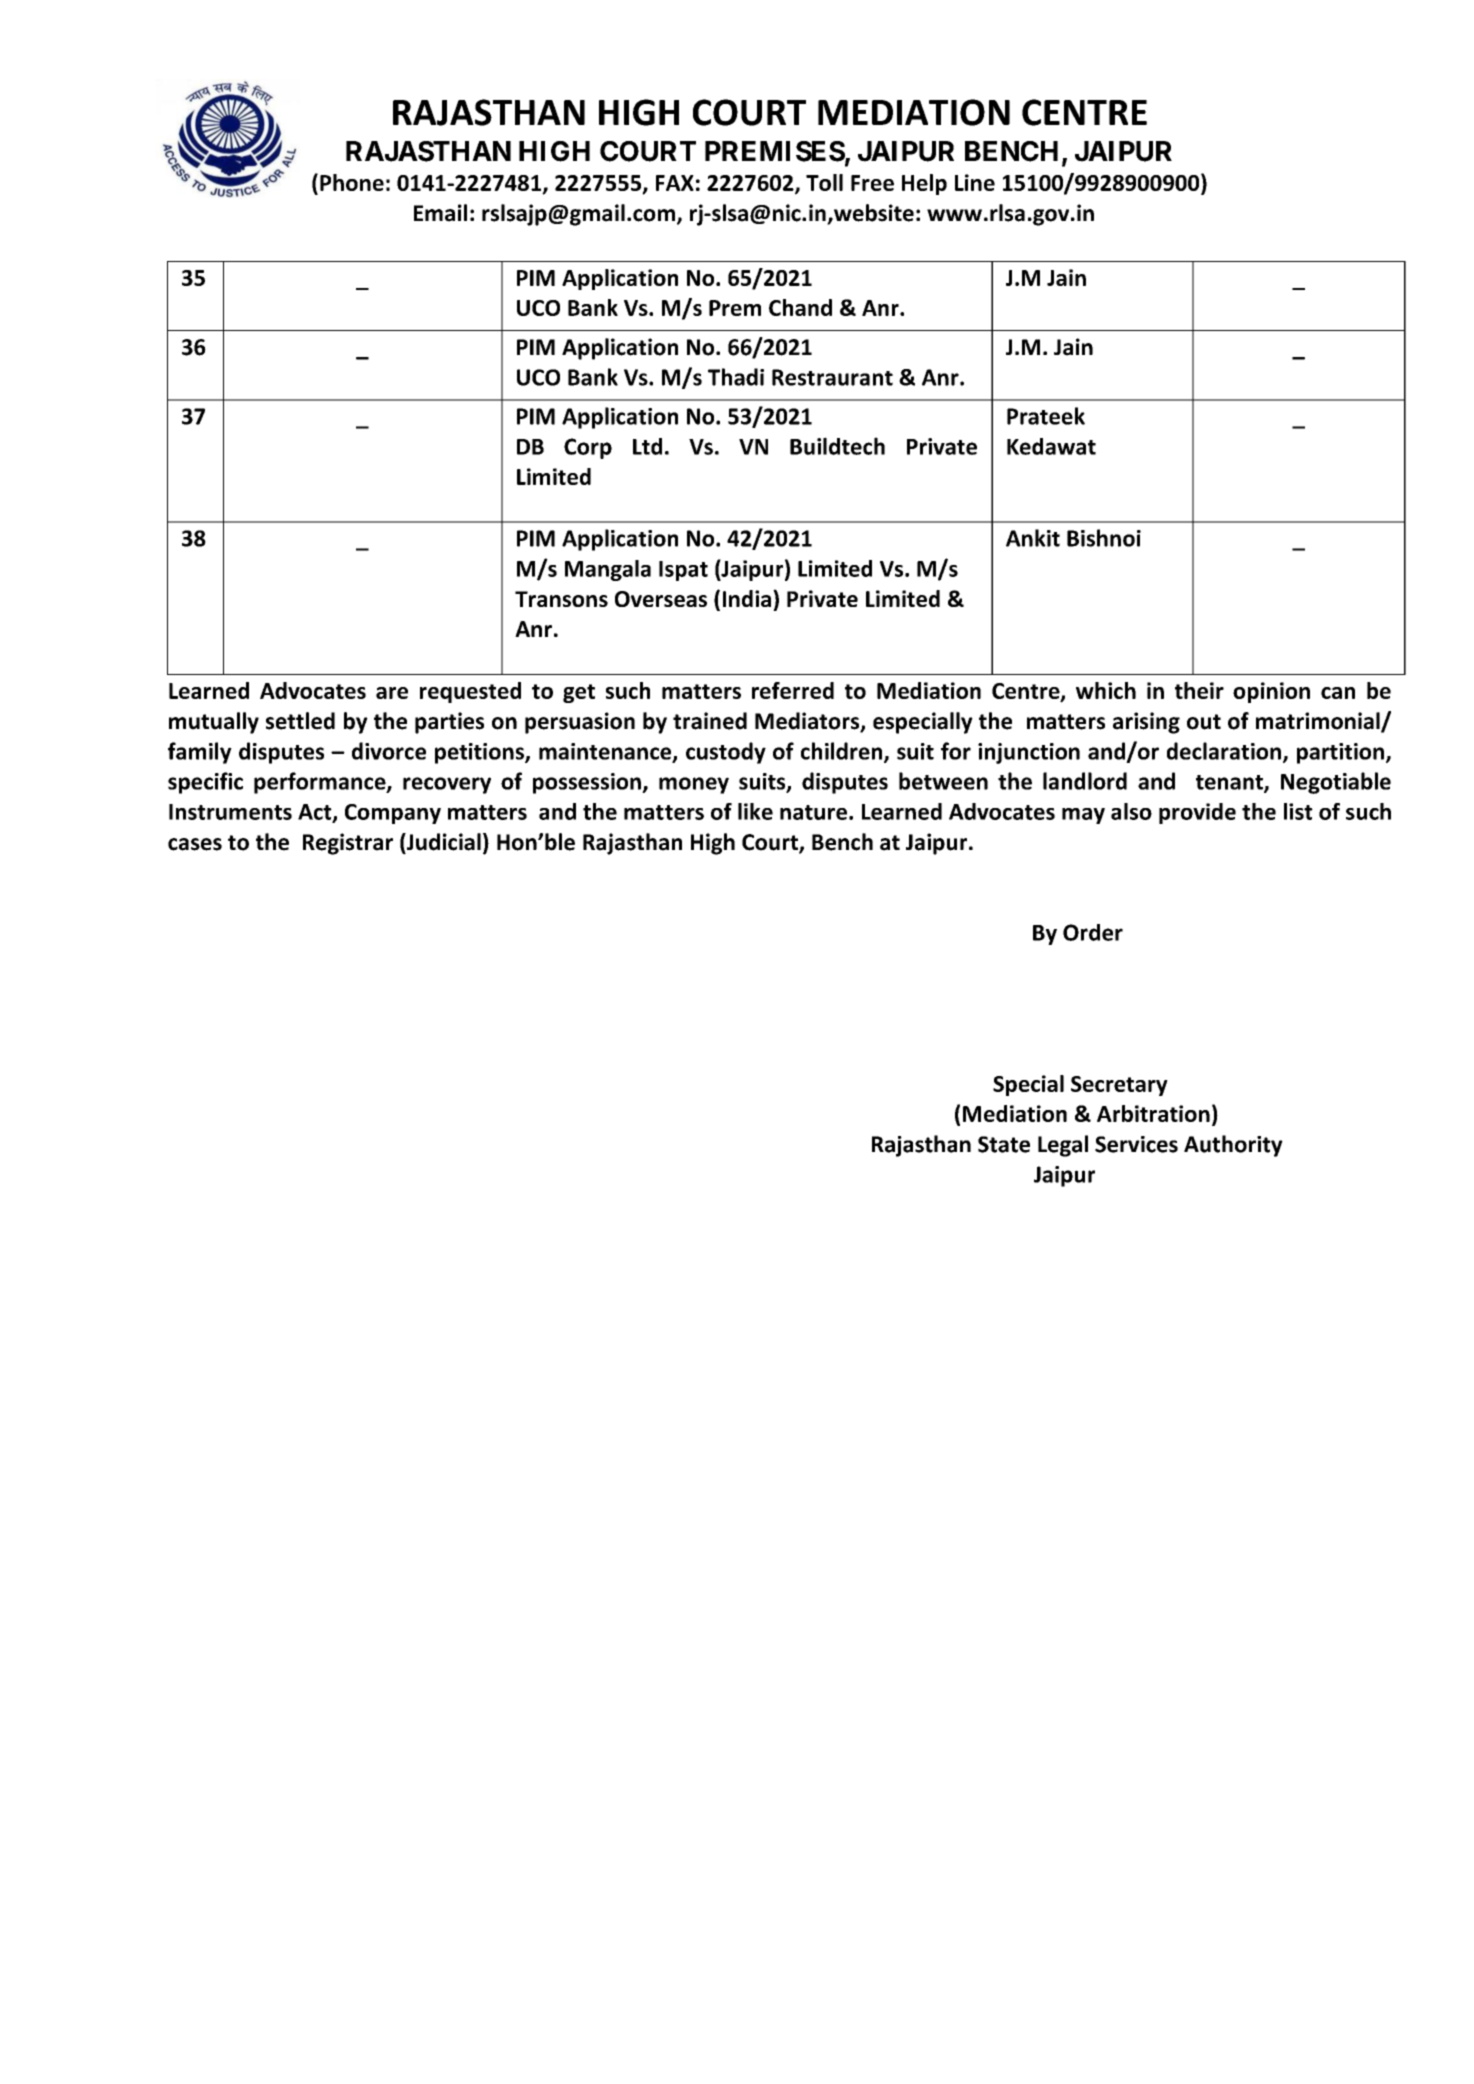 The height and width of the image is (2084, 1474). What do you see at coordinates (793, 690) in the image?
I see `referred` at bounding box center [793, 690].
